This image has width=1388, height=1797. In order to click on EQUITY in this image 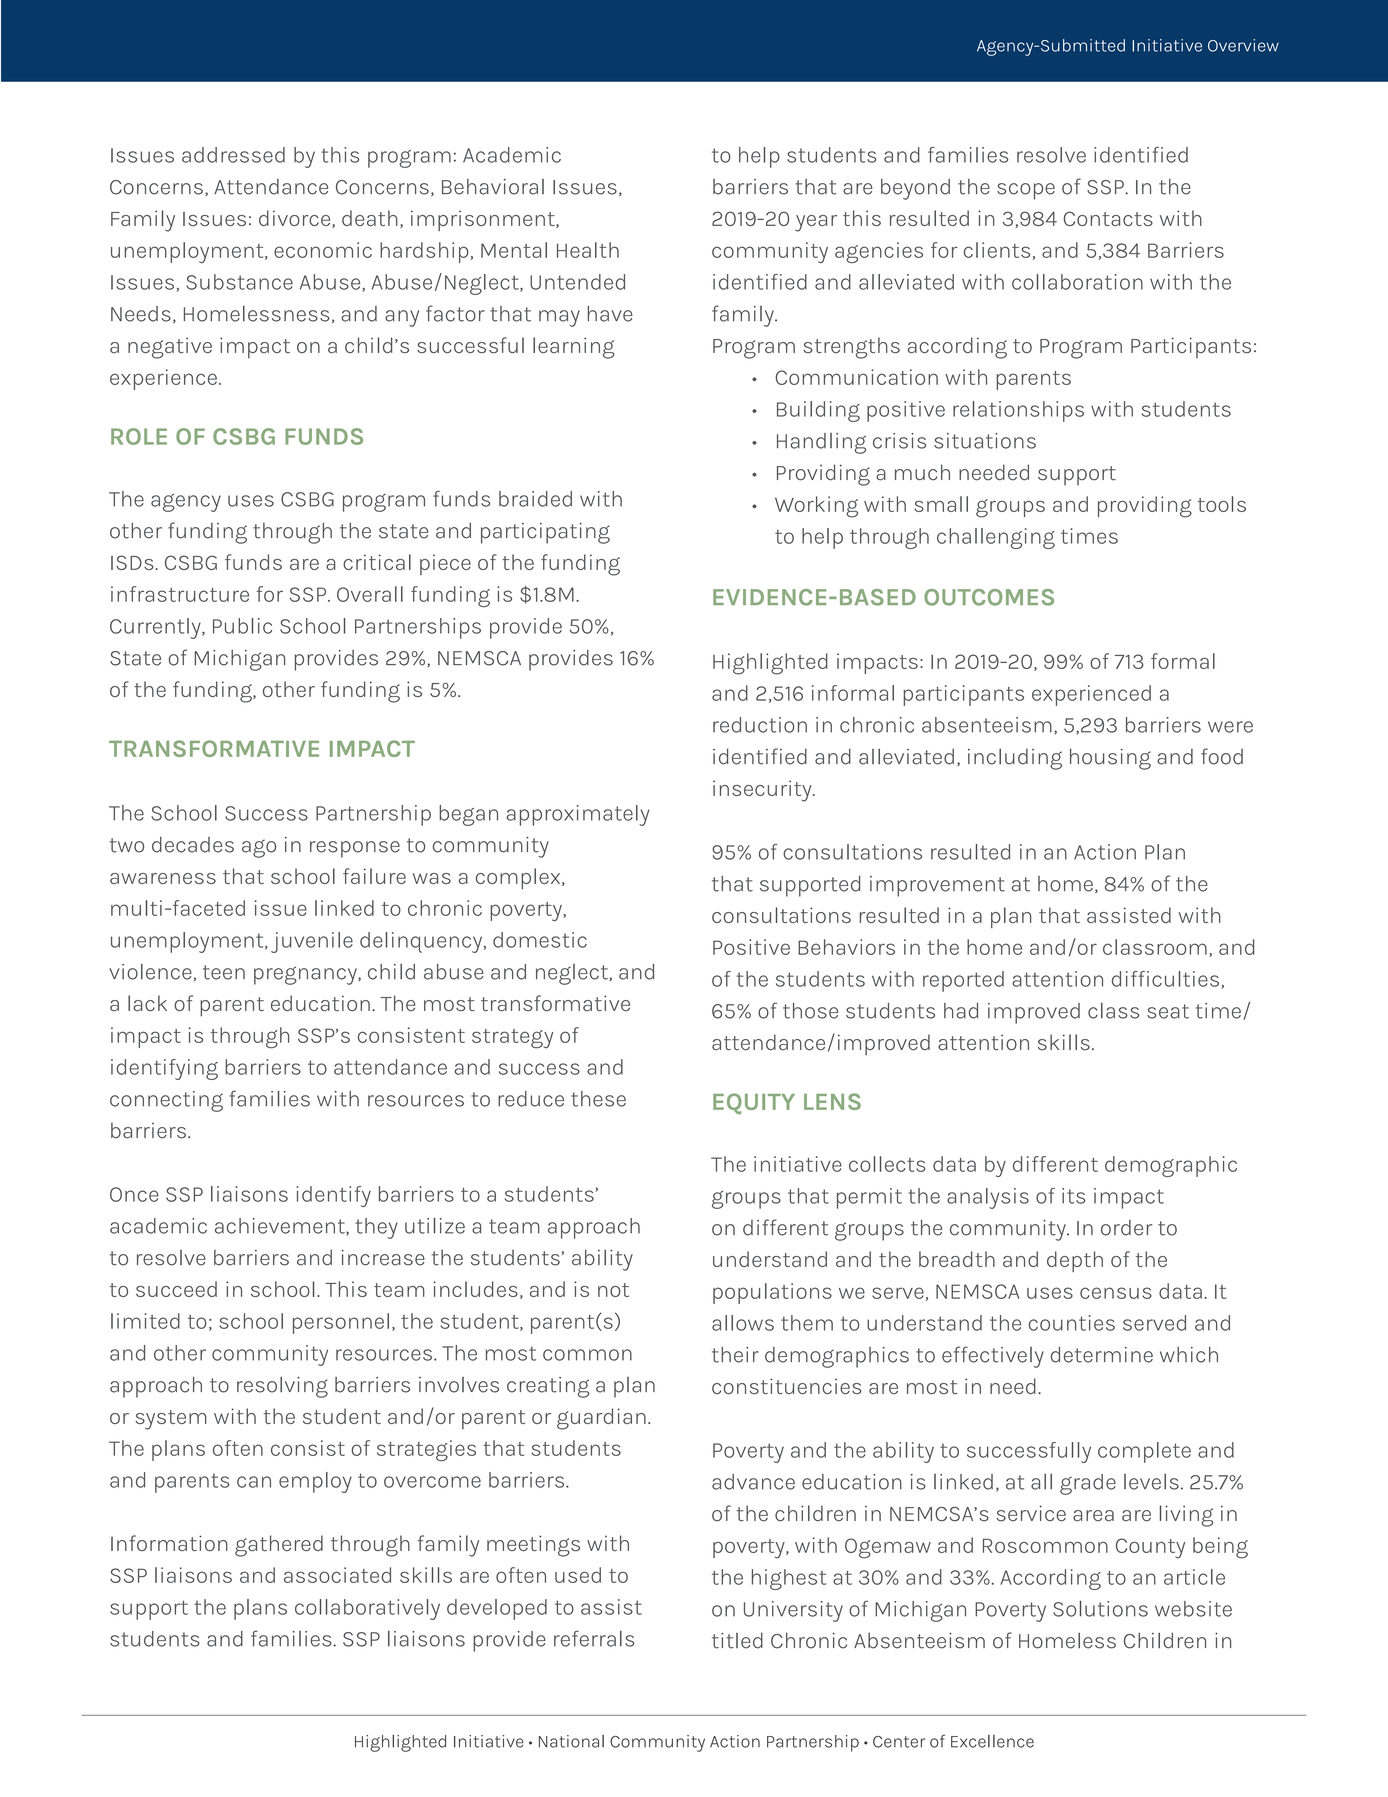, I will do `click(754, 1103)`.
